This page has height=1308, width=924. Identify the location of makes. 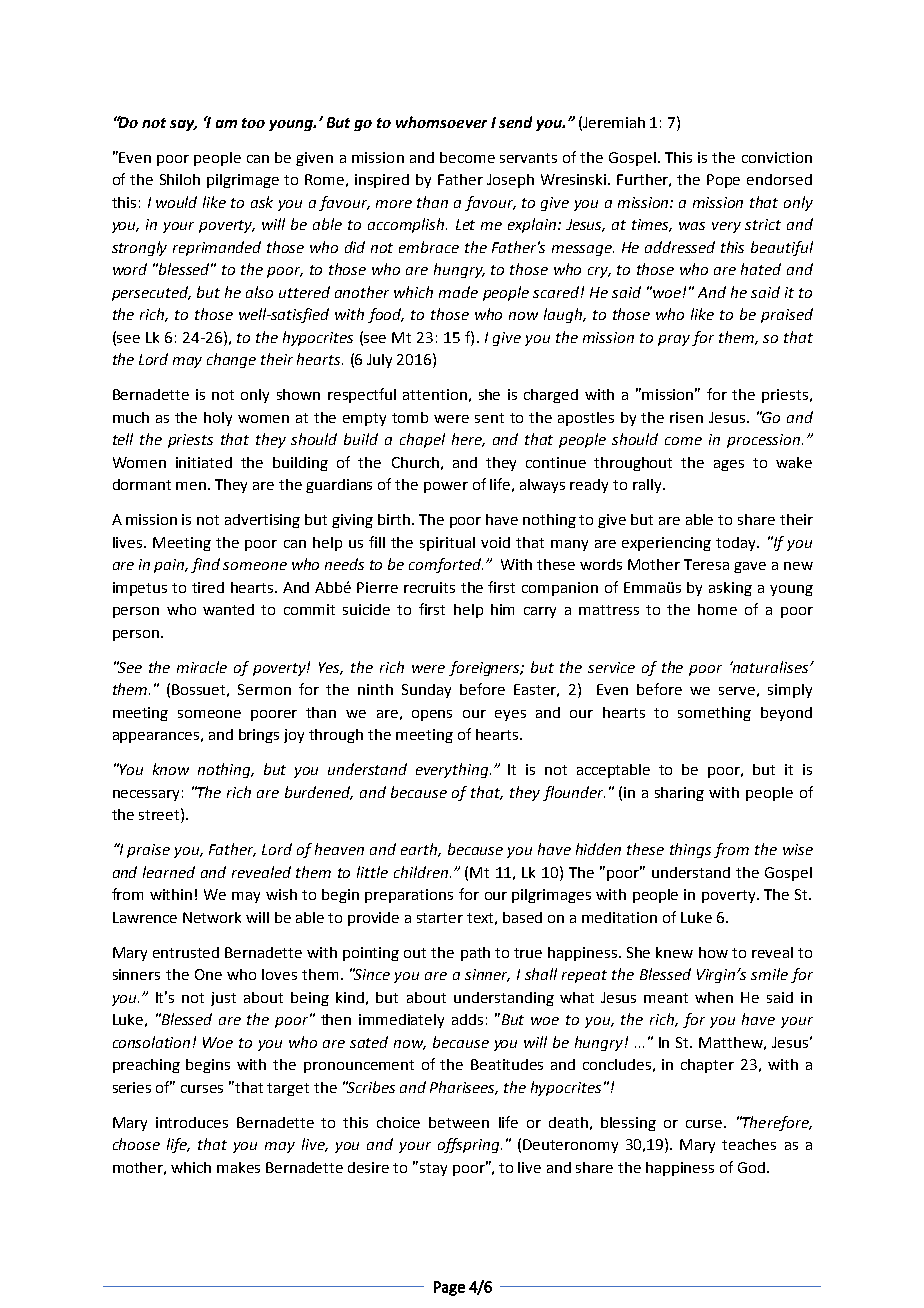
(238, 1167).
